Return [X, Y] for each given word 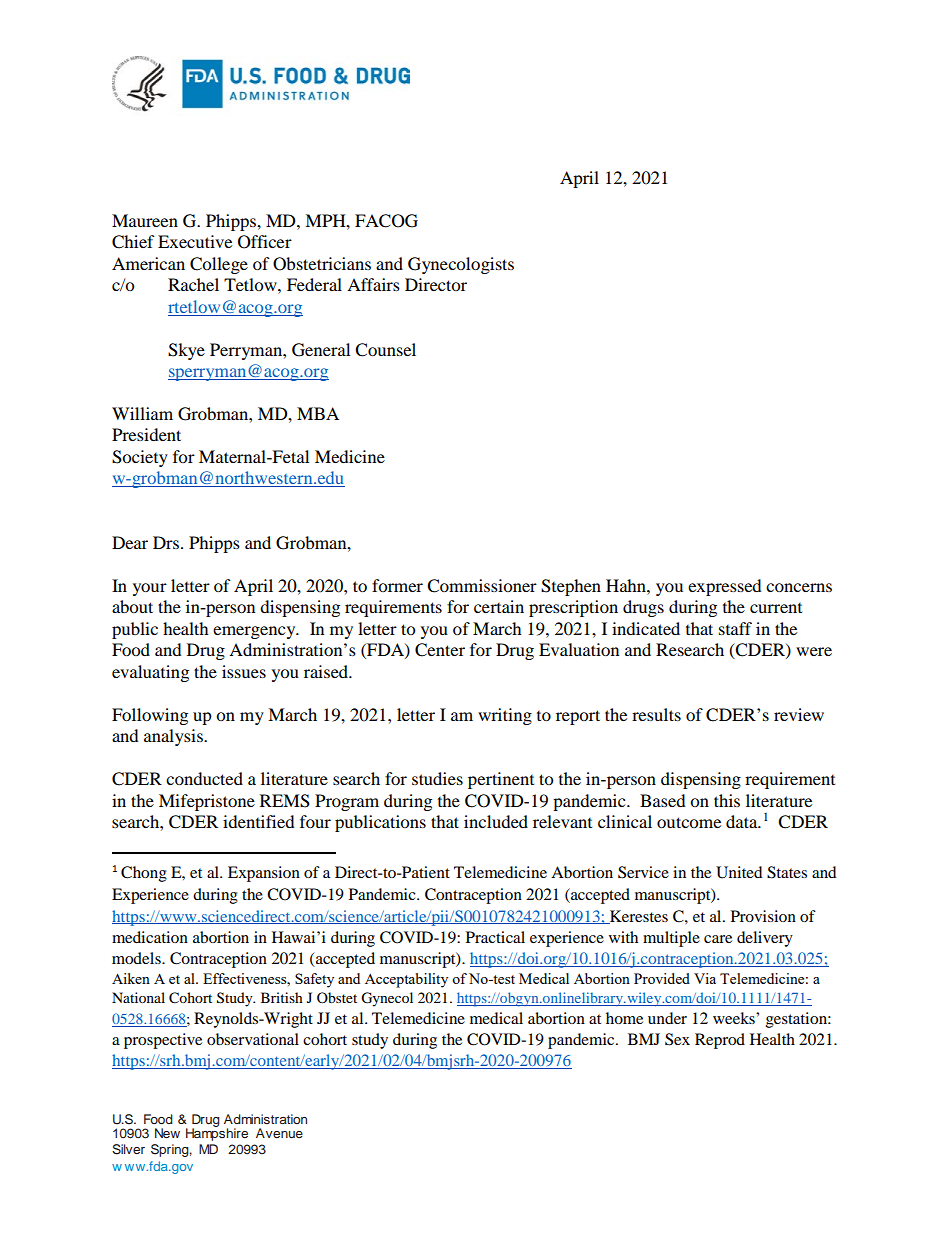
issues [244, 671]
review [799, 714]
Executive [195, 241]
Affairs [373, 284]
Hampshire [217, 1133]
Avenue [279, 1133]
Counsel [385, 350]
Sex [677, 1039]
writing [505, 716]
